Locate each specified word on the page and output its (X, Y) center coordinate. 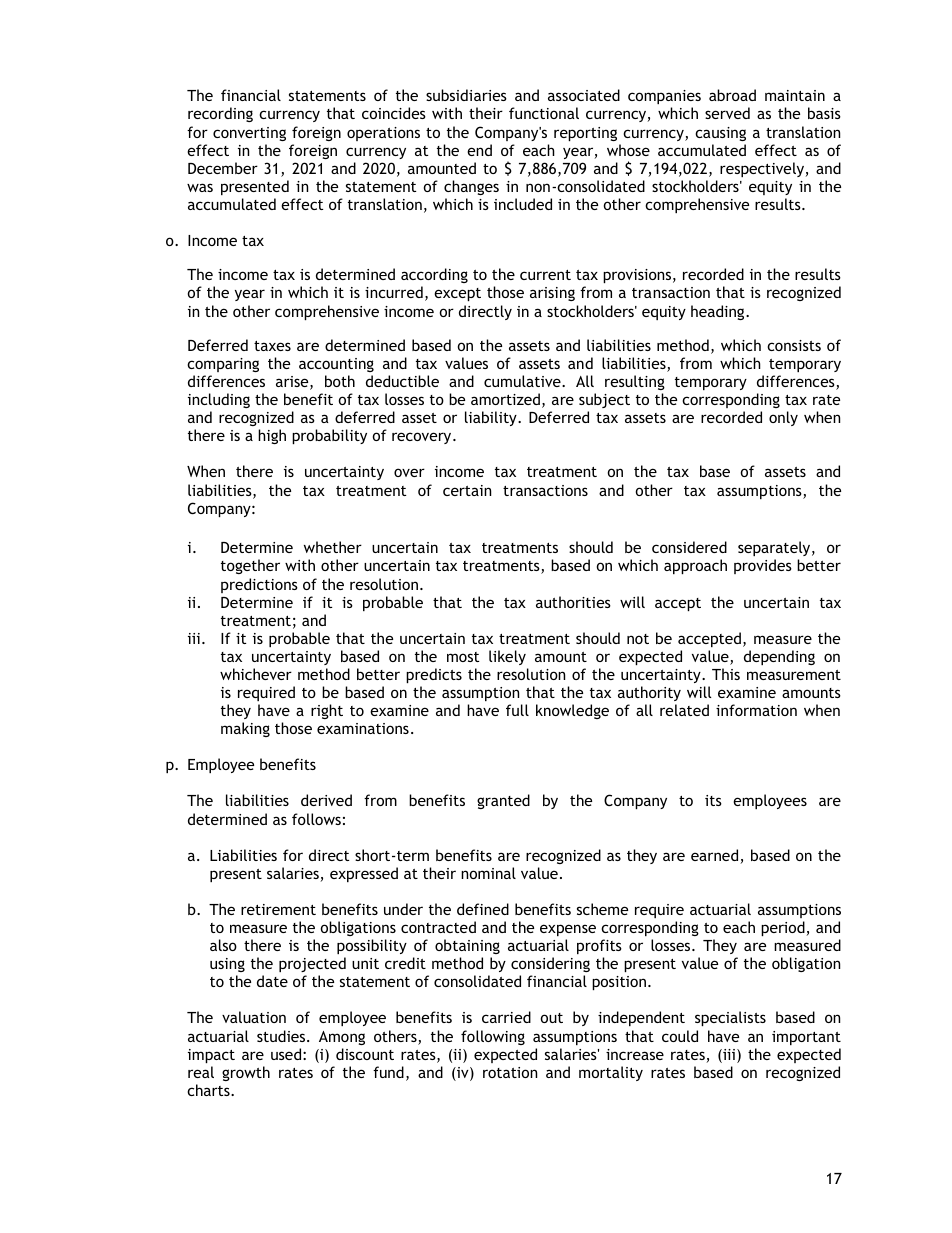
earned (716, 856)
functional (544, 113)
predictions (259, 585)
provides (763, 566)
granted (503, 801)
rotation (510, 1072)
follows (316, 819)
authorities (573, 602)
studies (282, 1036)
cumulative (523, 381)
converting (249, 134)
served (727, 113)
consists (794, 345)
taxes (272, 346)
